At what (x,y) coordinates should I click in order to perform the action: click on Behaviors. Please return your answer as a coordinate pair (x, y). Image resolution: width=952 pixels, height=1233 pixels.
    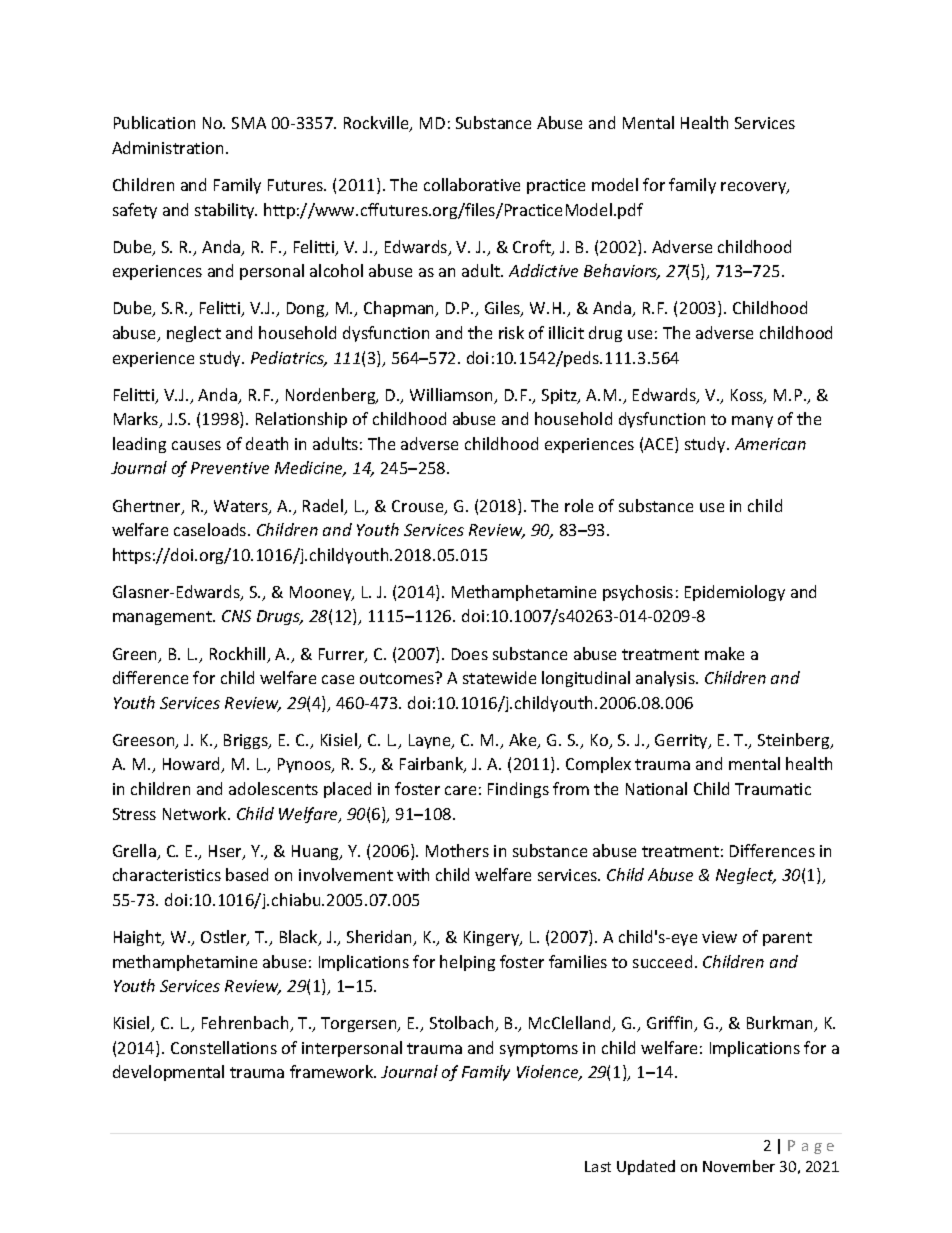
    Looking at the image, I should click on (622, 272).
